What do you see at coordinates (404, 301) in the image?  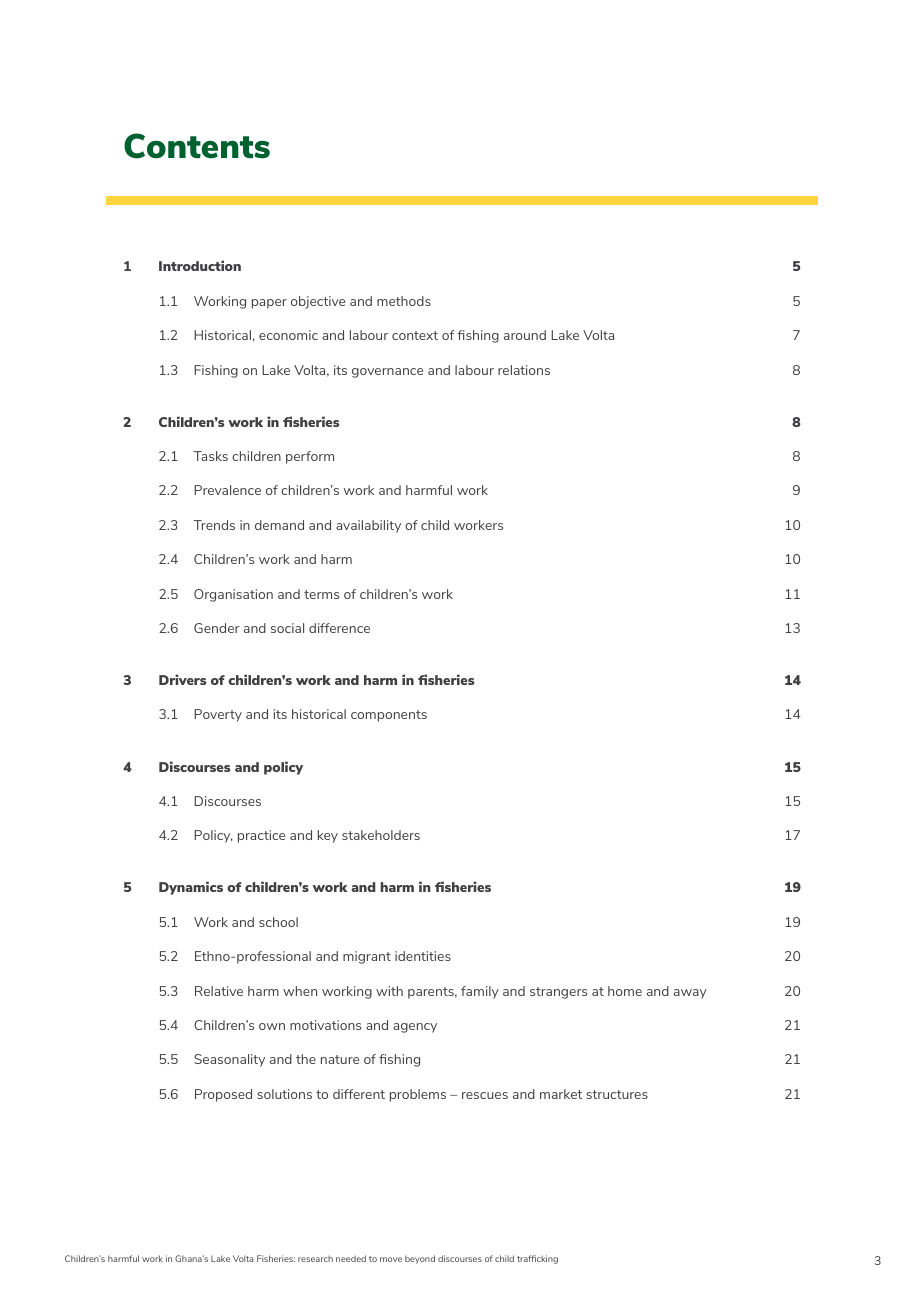 I see `methods` at bounding box center [404, 301].
